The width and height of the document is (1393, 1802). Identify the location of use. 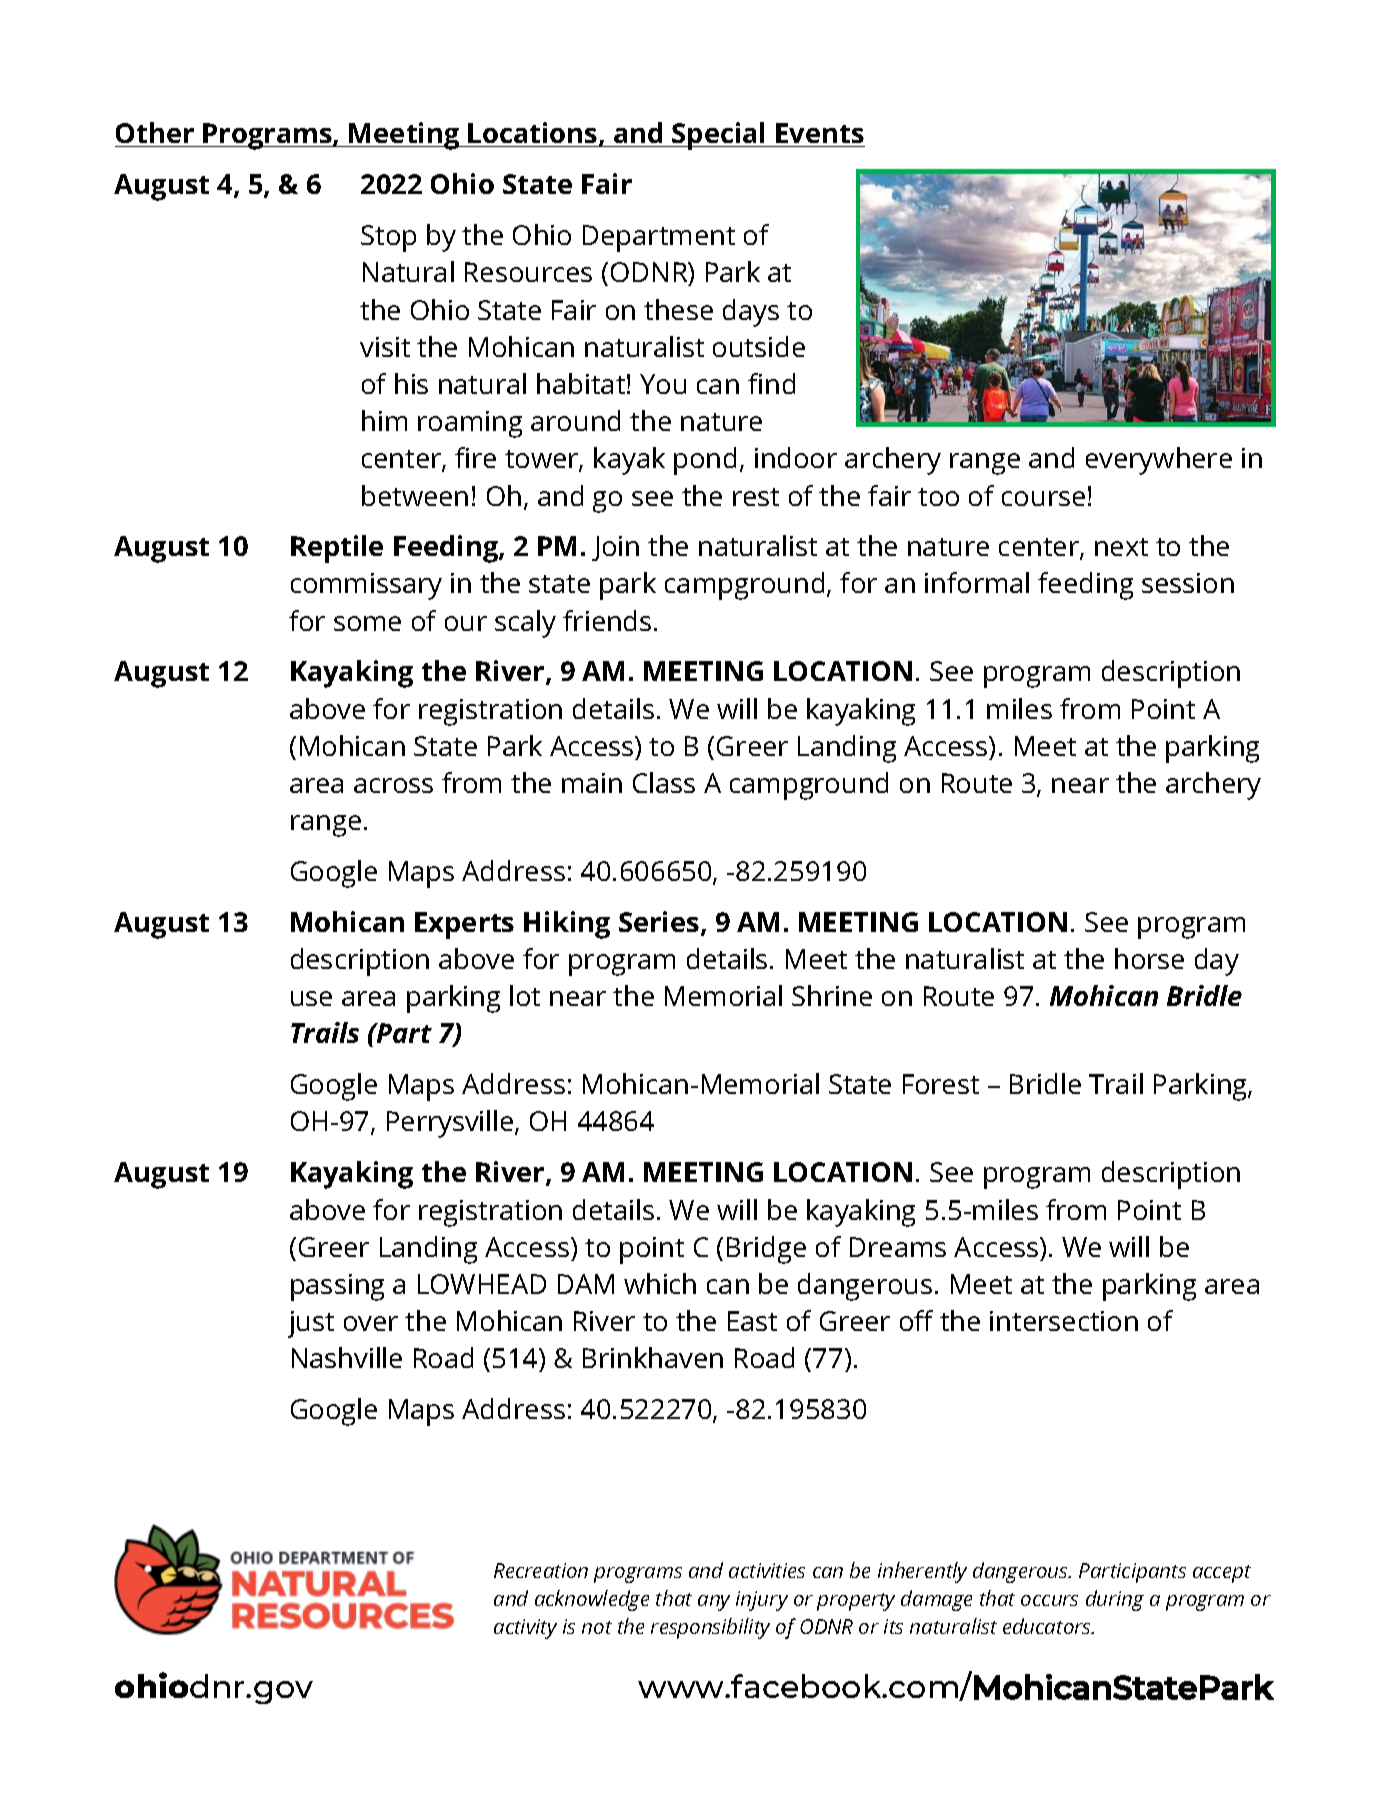
(311, 998).
